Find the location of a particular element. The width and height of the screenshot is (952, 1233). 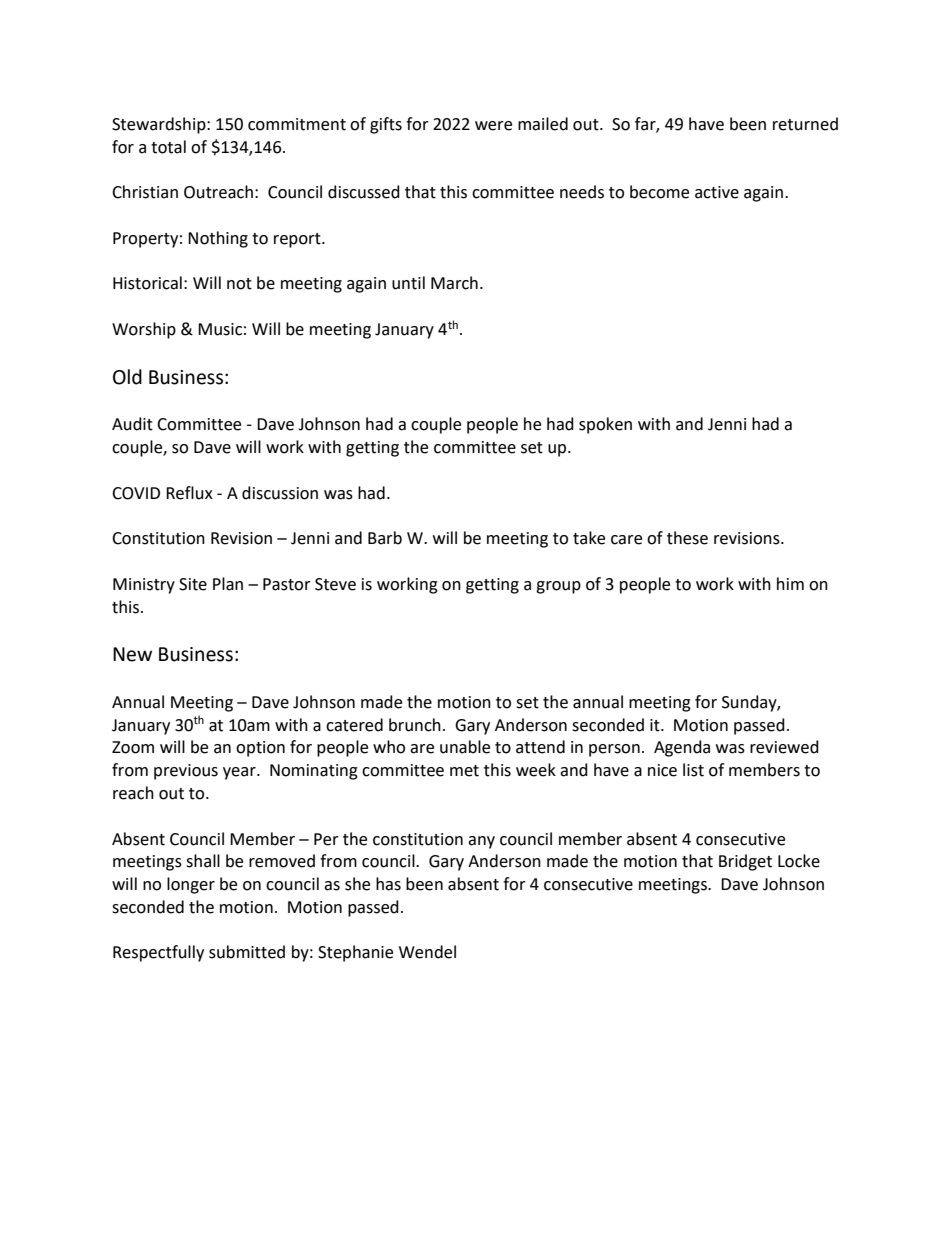

Audit is located at coordinates (132, 424).
